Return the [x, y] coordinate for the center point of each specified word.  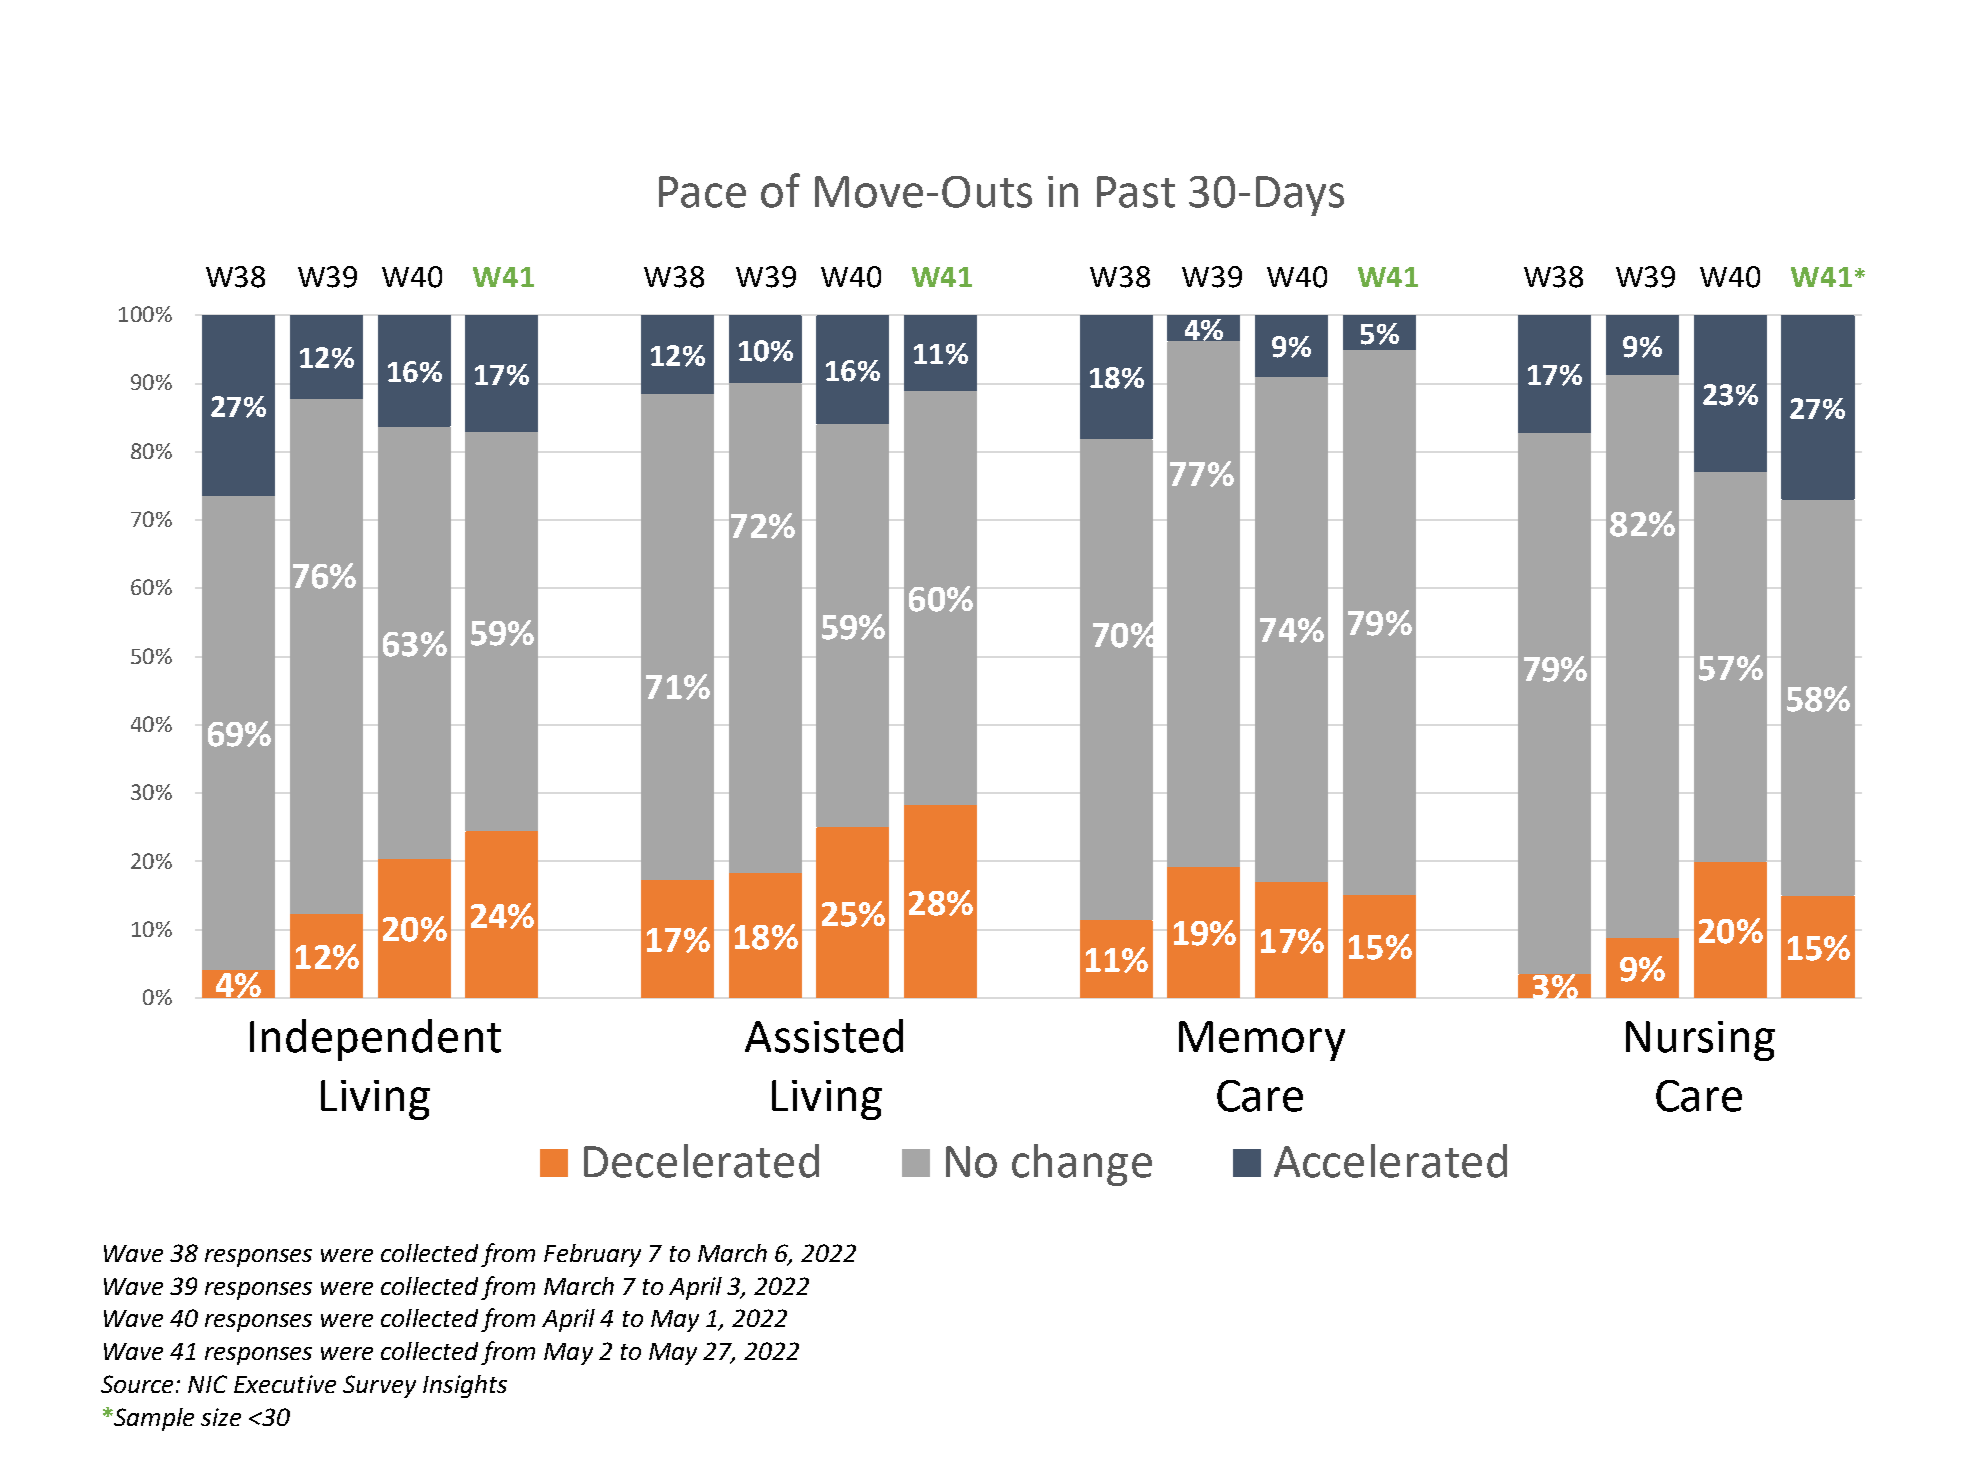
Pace [702, 192]
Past [1136, 192]
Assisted [824, 1036]
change [1082, 1165]
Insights [465, 1386]
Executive [285, 1384]
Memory [1262, 1041]
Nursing [1700, 1041]
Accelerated [1390, 1161]
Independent [375, 1040]
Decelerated [701, 1161]
